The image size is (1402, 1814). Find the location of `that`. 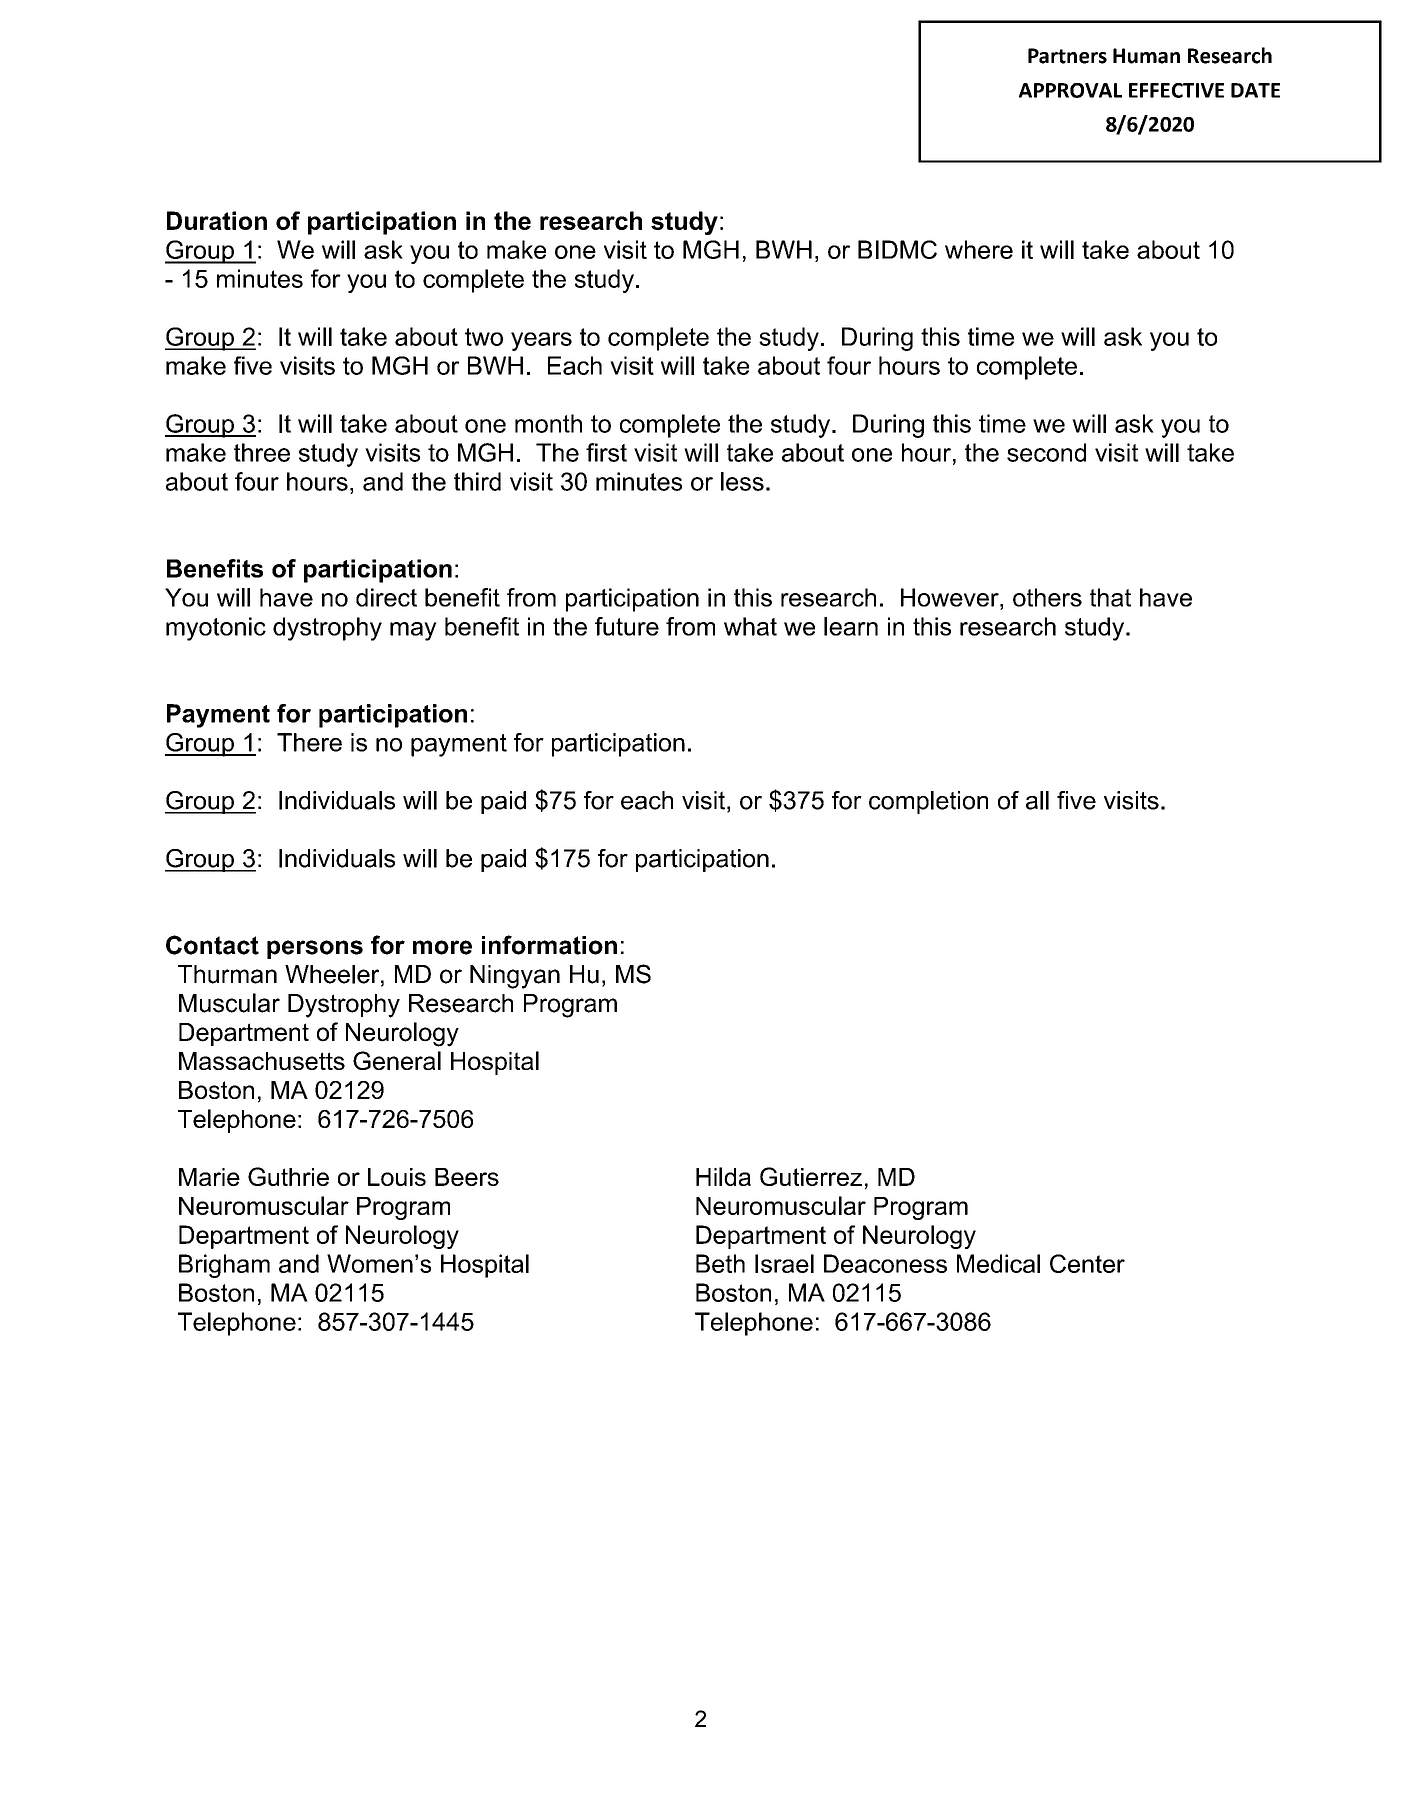

that is located at coordinates (1110, 597).
